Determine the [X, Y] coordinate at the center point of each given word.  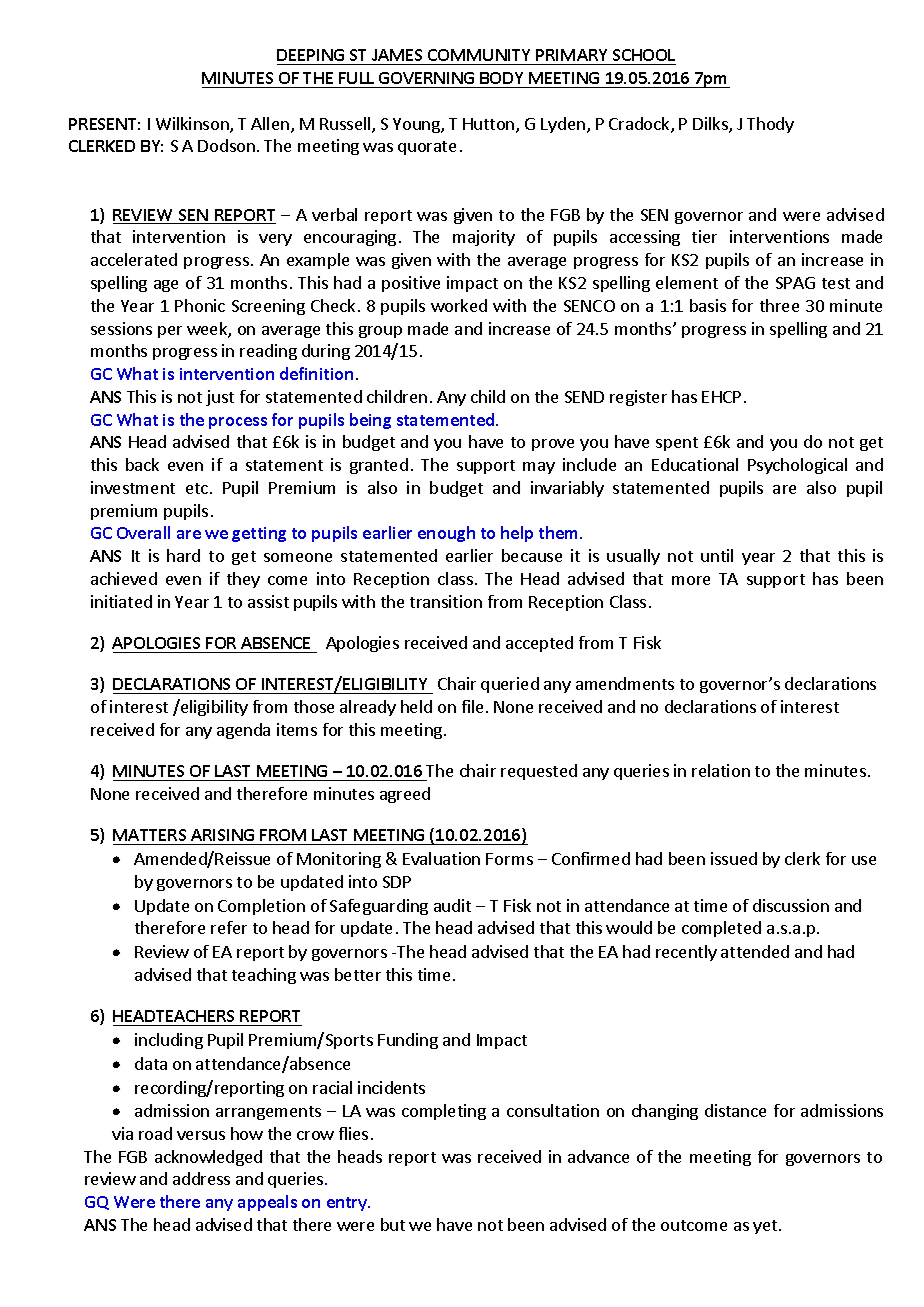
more [691, 580]
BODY [501, 78]
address [201, 1178]
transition [446, 601]
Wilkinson [193, 125]
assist [268, 601]
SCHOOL [643, 57]
